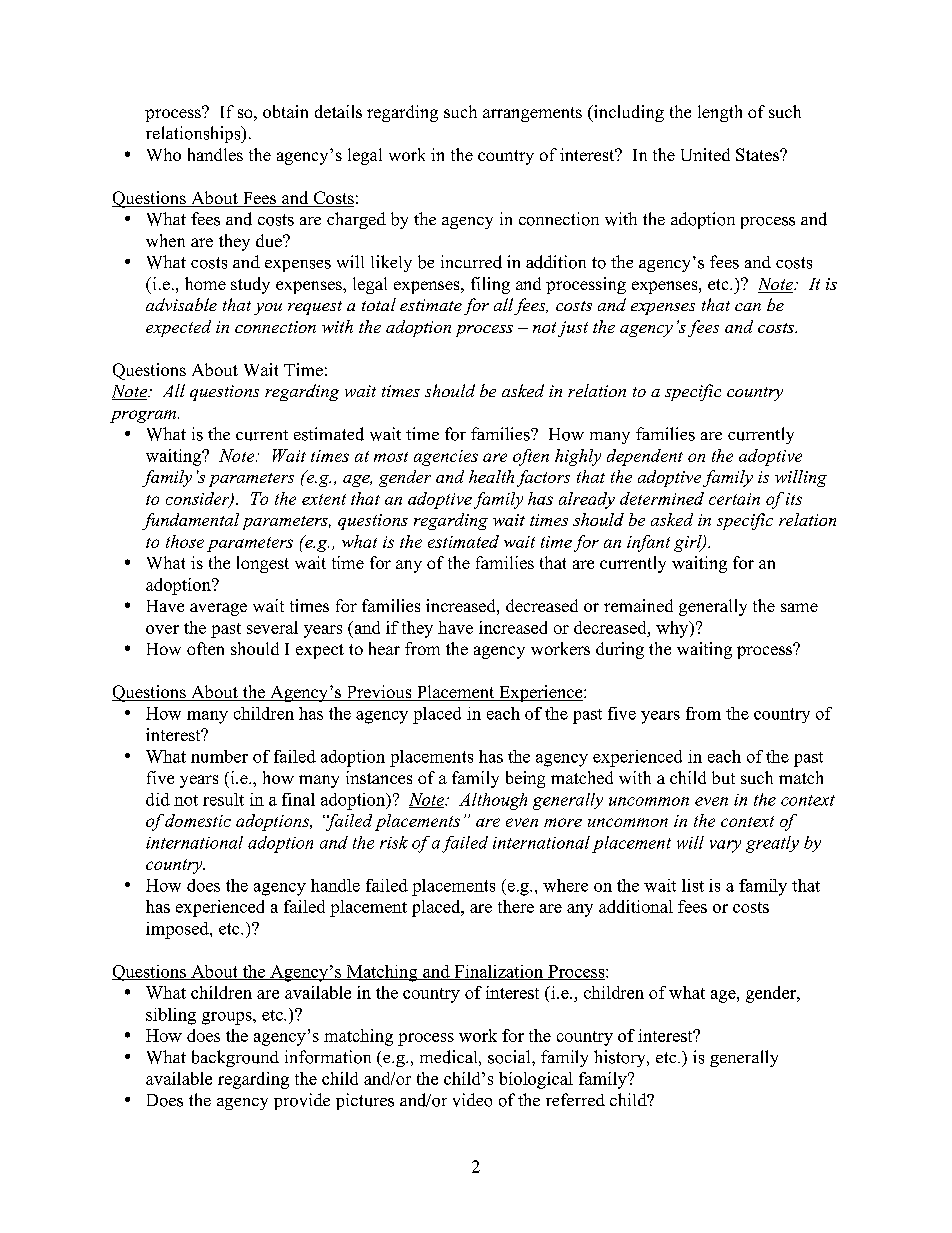 Image resolution: width=952 pixels, height=1233 pixels. I want to click on average, so click(218, 609).
